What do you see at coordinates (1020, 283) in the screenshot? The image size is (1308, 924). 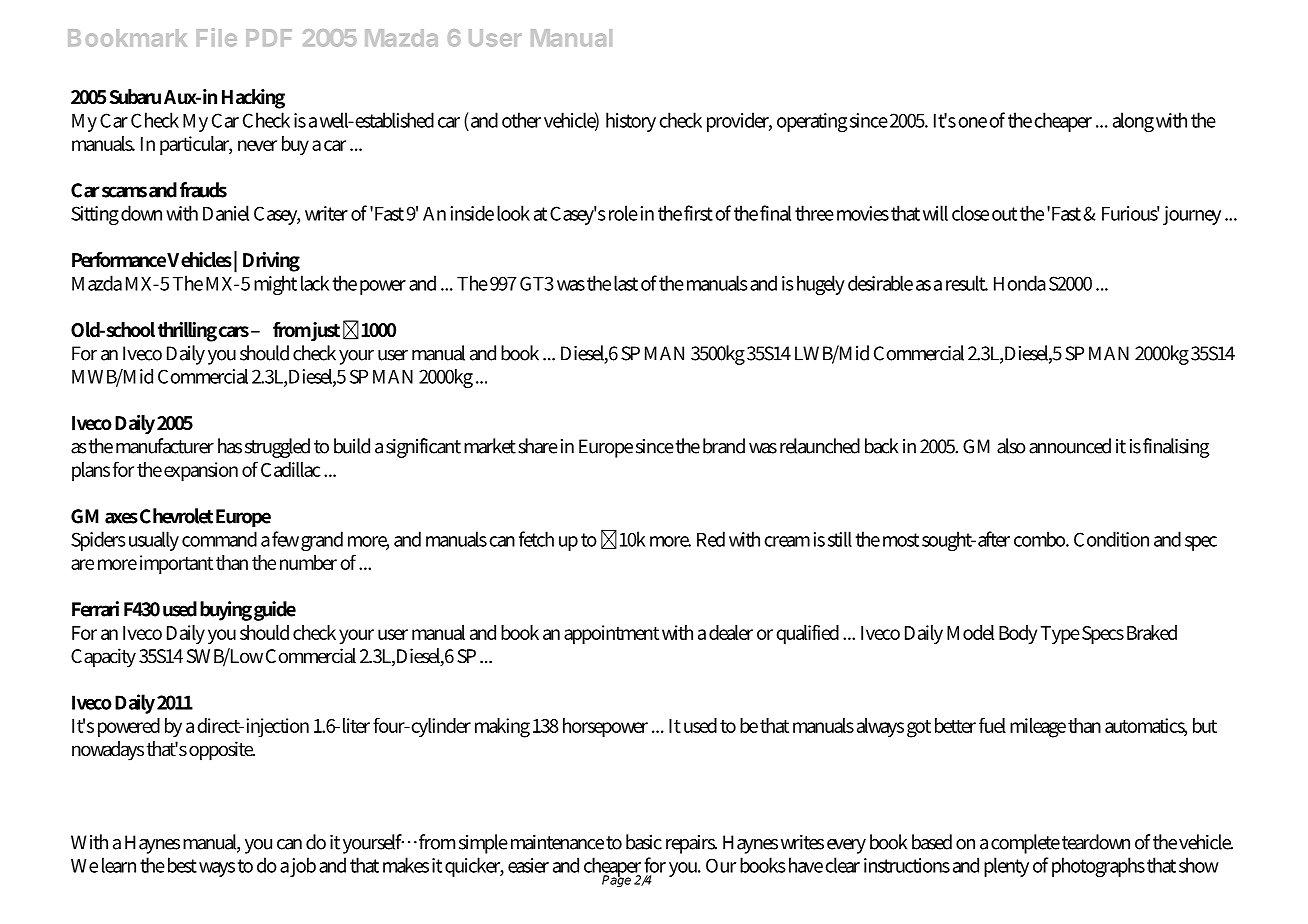 I see `Honda` at bounding box center [1020, 283].
